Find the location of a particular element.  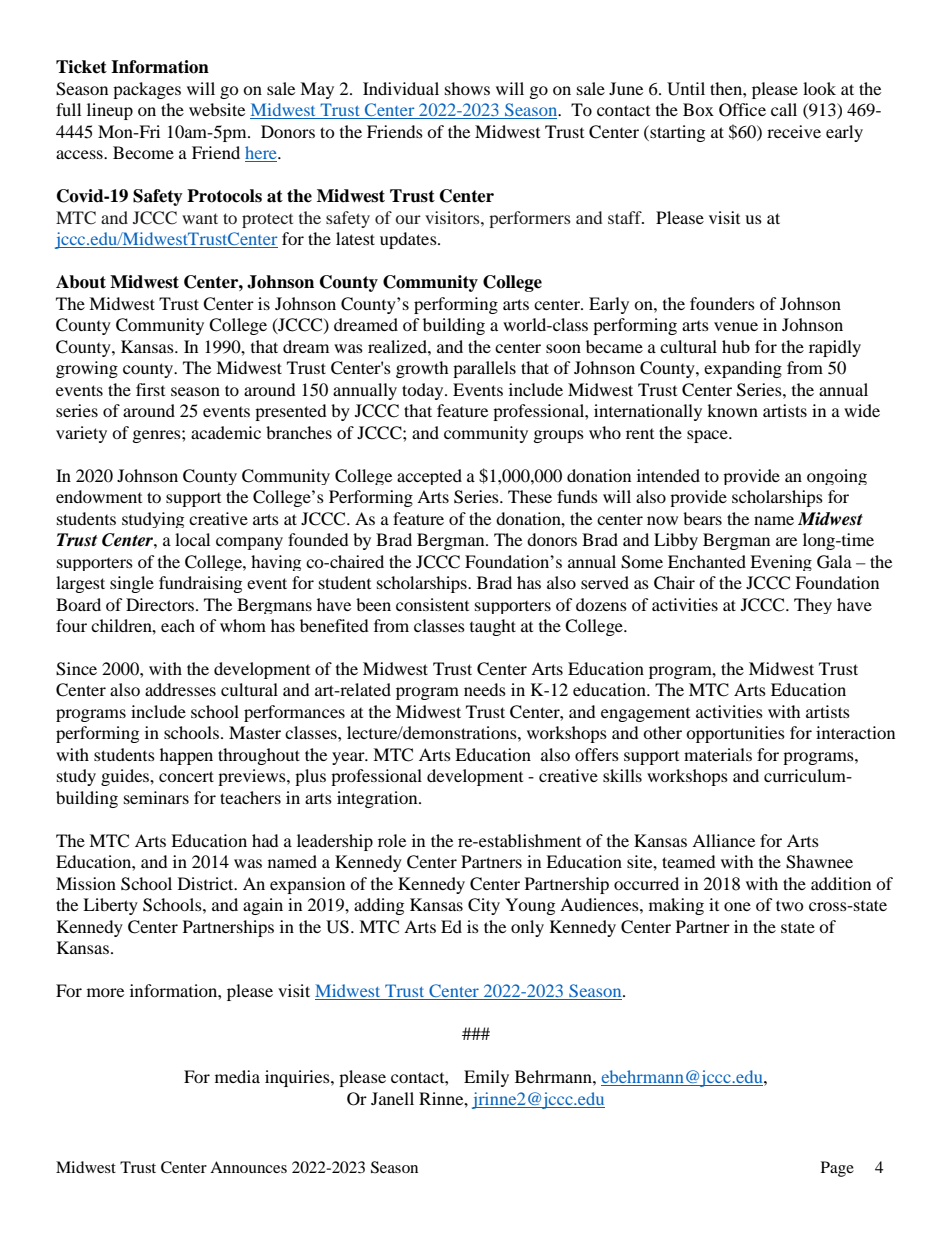

Emily is located at coordinates (486, 1078).
